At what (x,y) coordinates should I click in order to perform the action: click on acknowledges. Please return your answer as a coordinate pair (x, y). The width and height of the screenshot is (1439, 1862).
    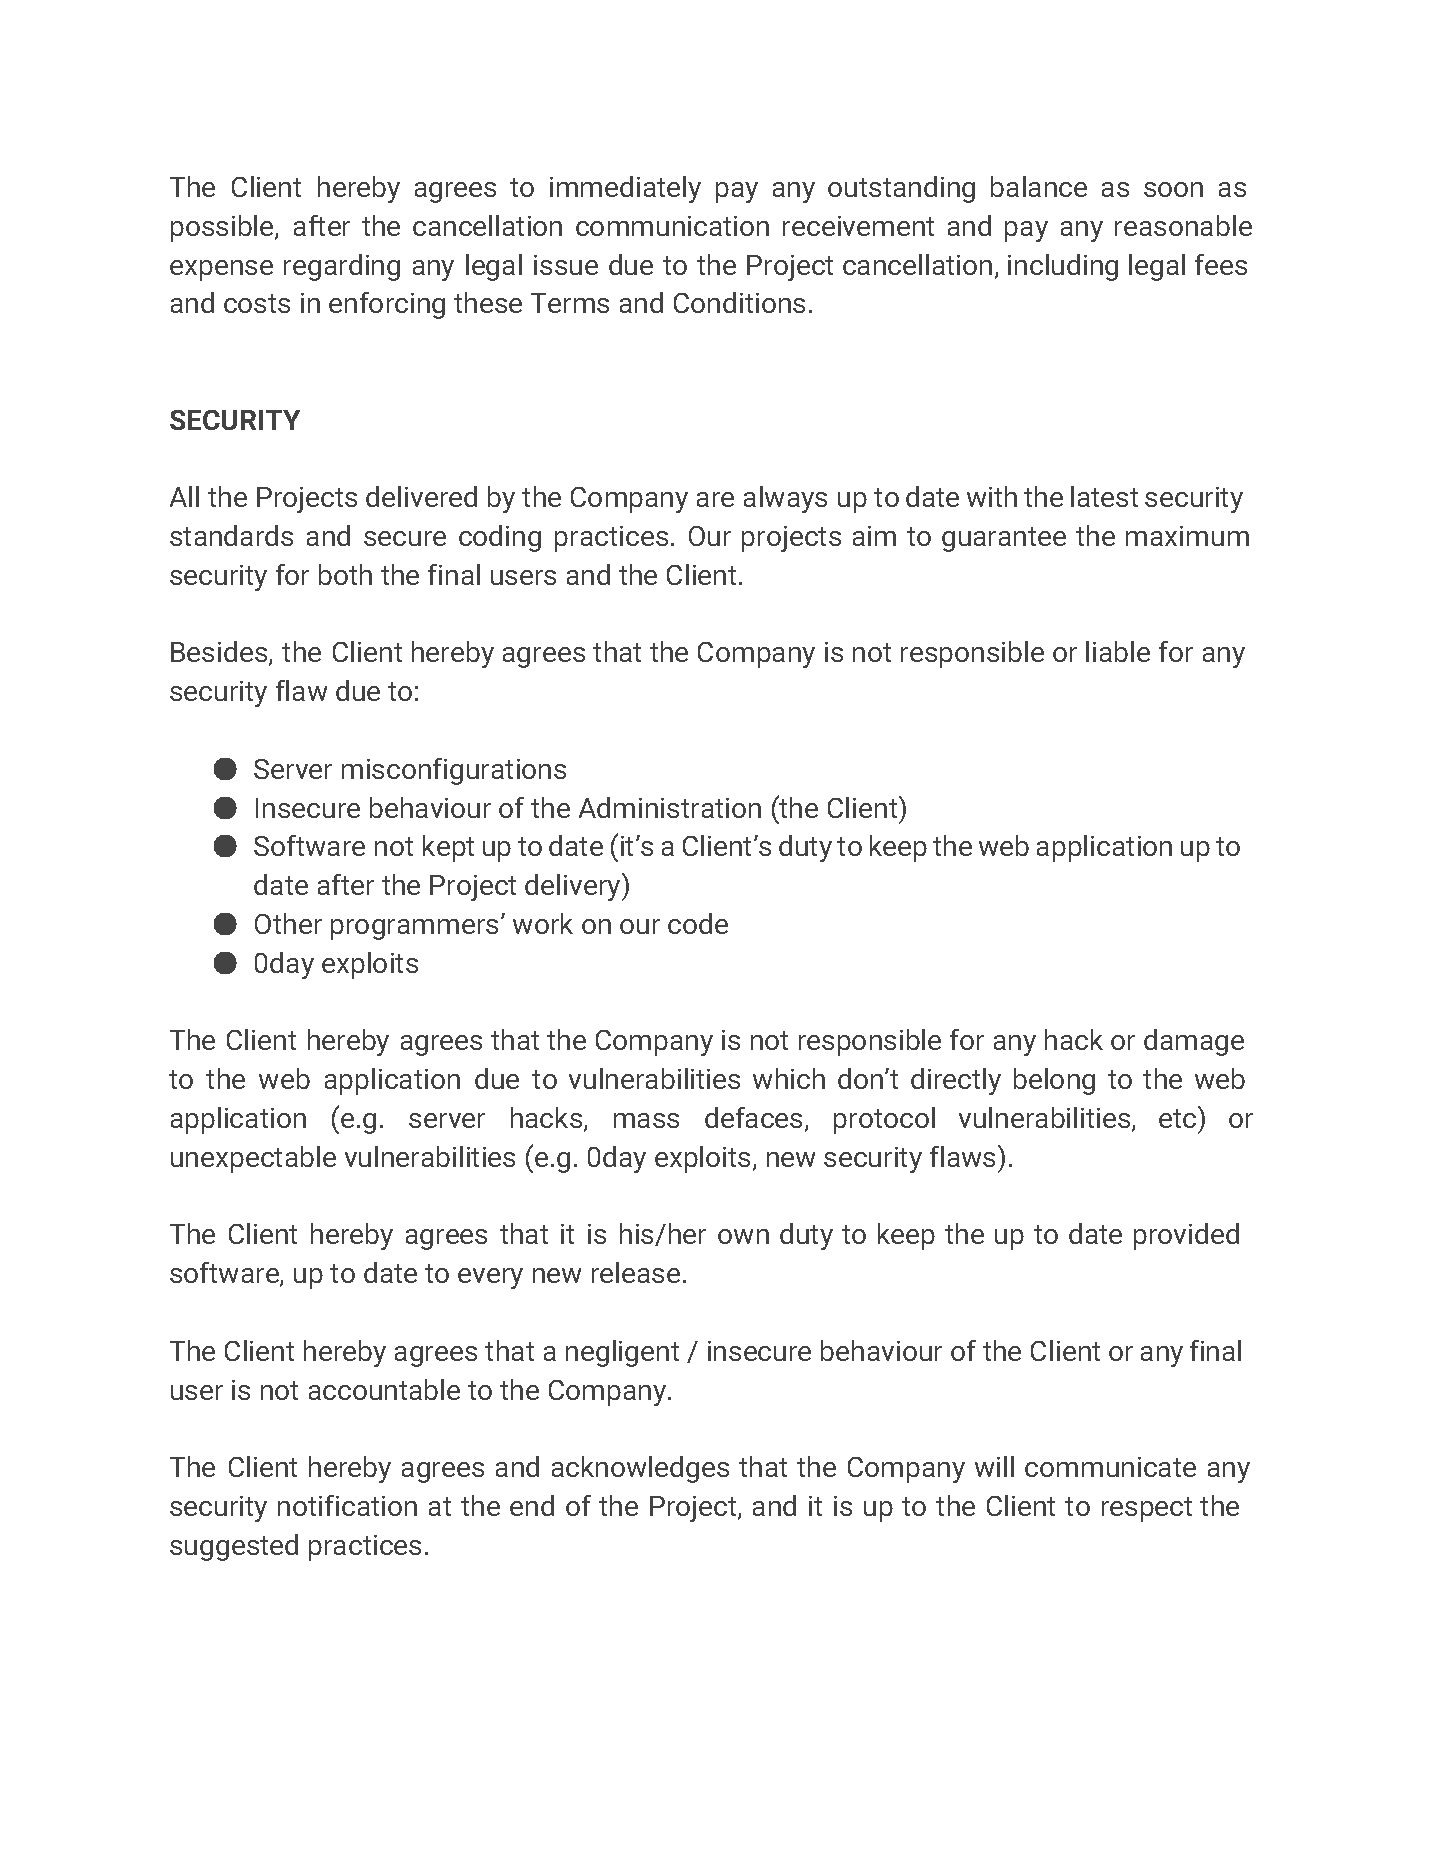
    Looking at the image, I should click on (640, 1469).
